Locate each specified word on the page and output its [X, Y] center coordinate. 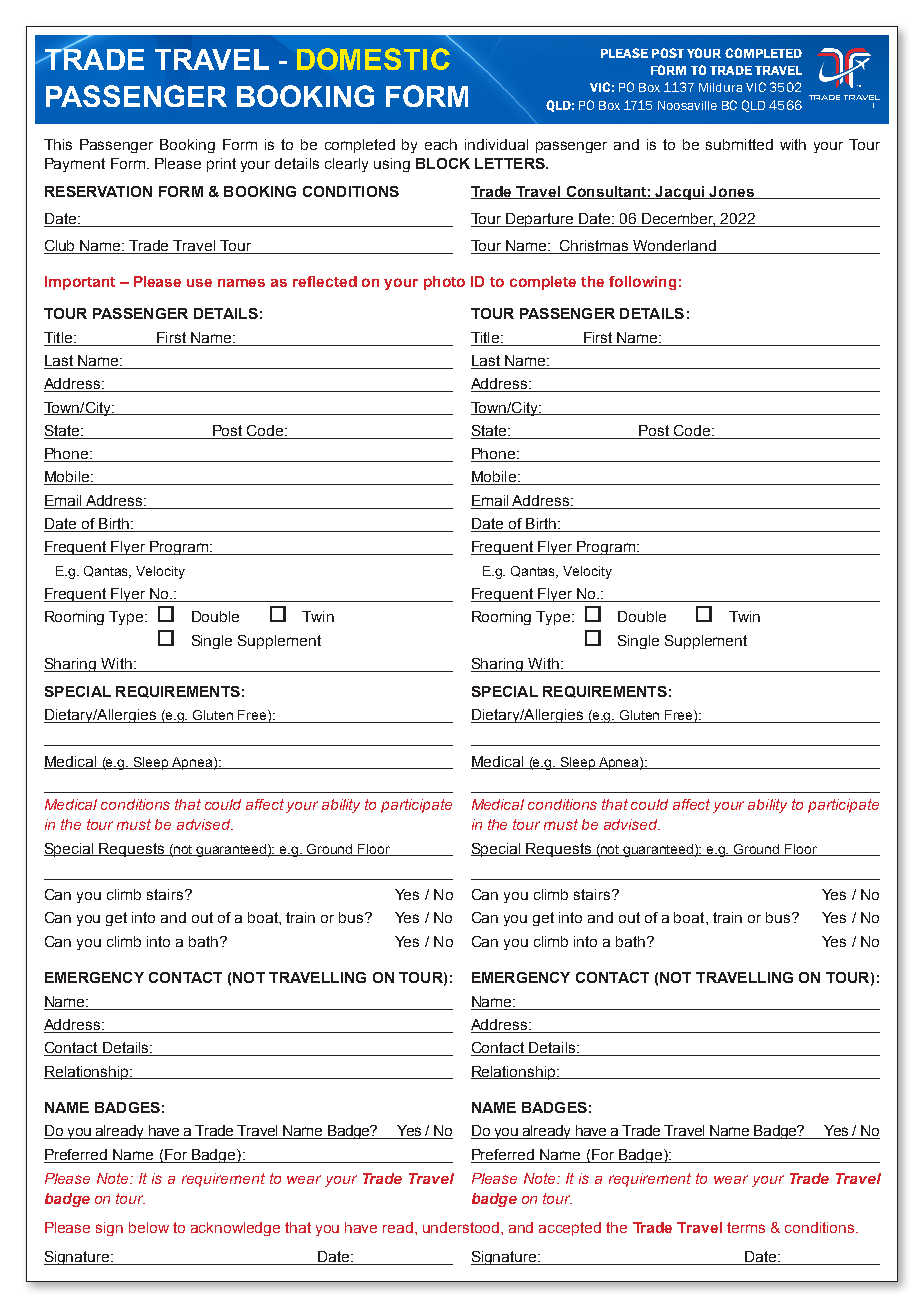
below [149, 1227]
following [642, 283]
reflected [325, 281]
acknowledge [235, 1229]
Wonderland [675, 247]
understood [462, 1227]
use [199, 283]
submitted [739, 144]
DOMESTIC [373, 59]
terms [746, 1227]
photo [444, 283]
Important [80, 283]
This [58, 144]
